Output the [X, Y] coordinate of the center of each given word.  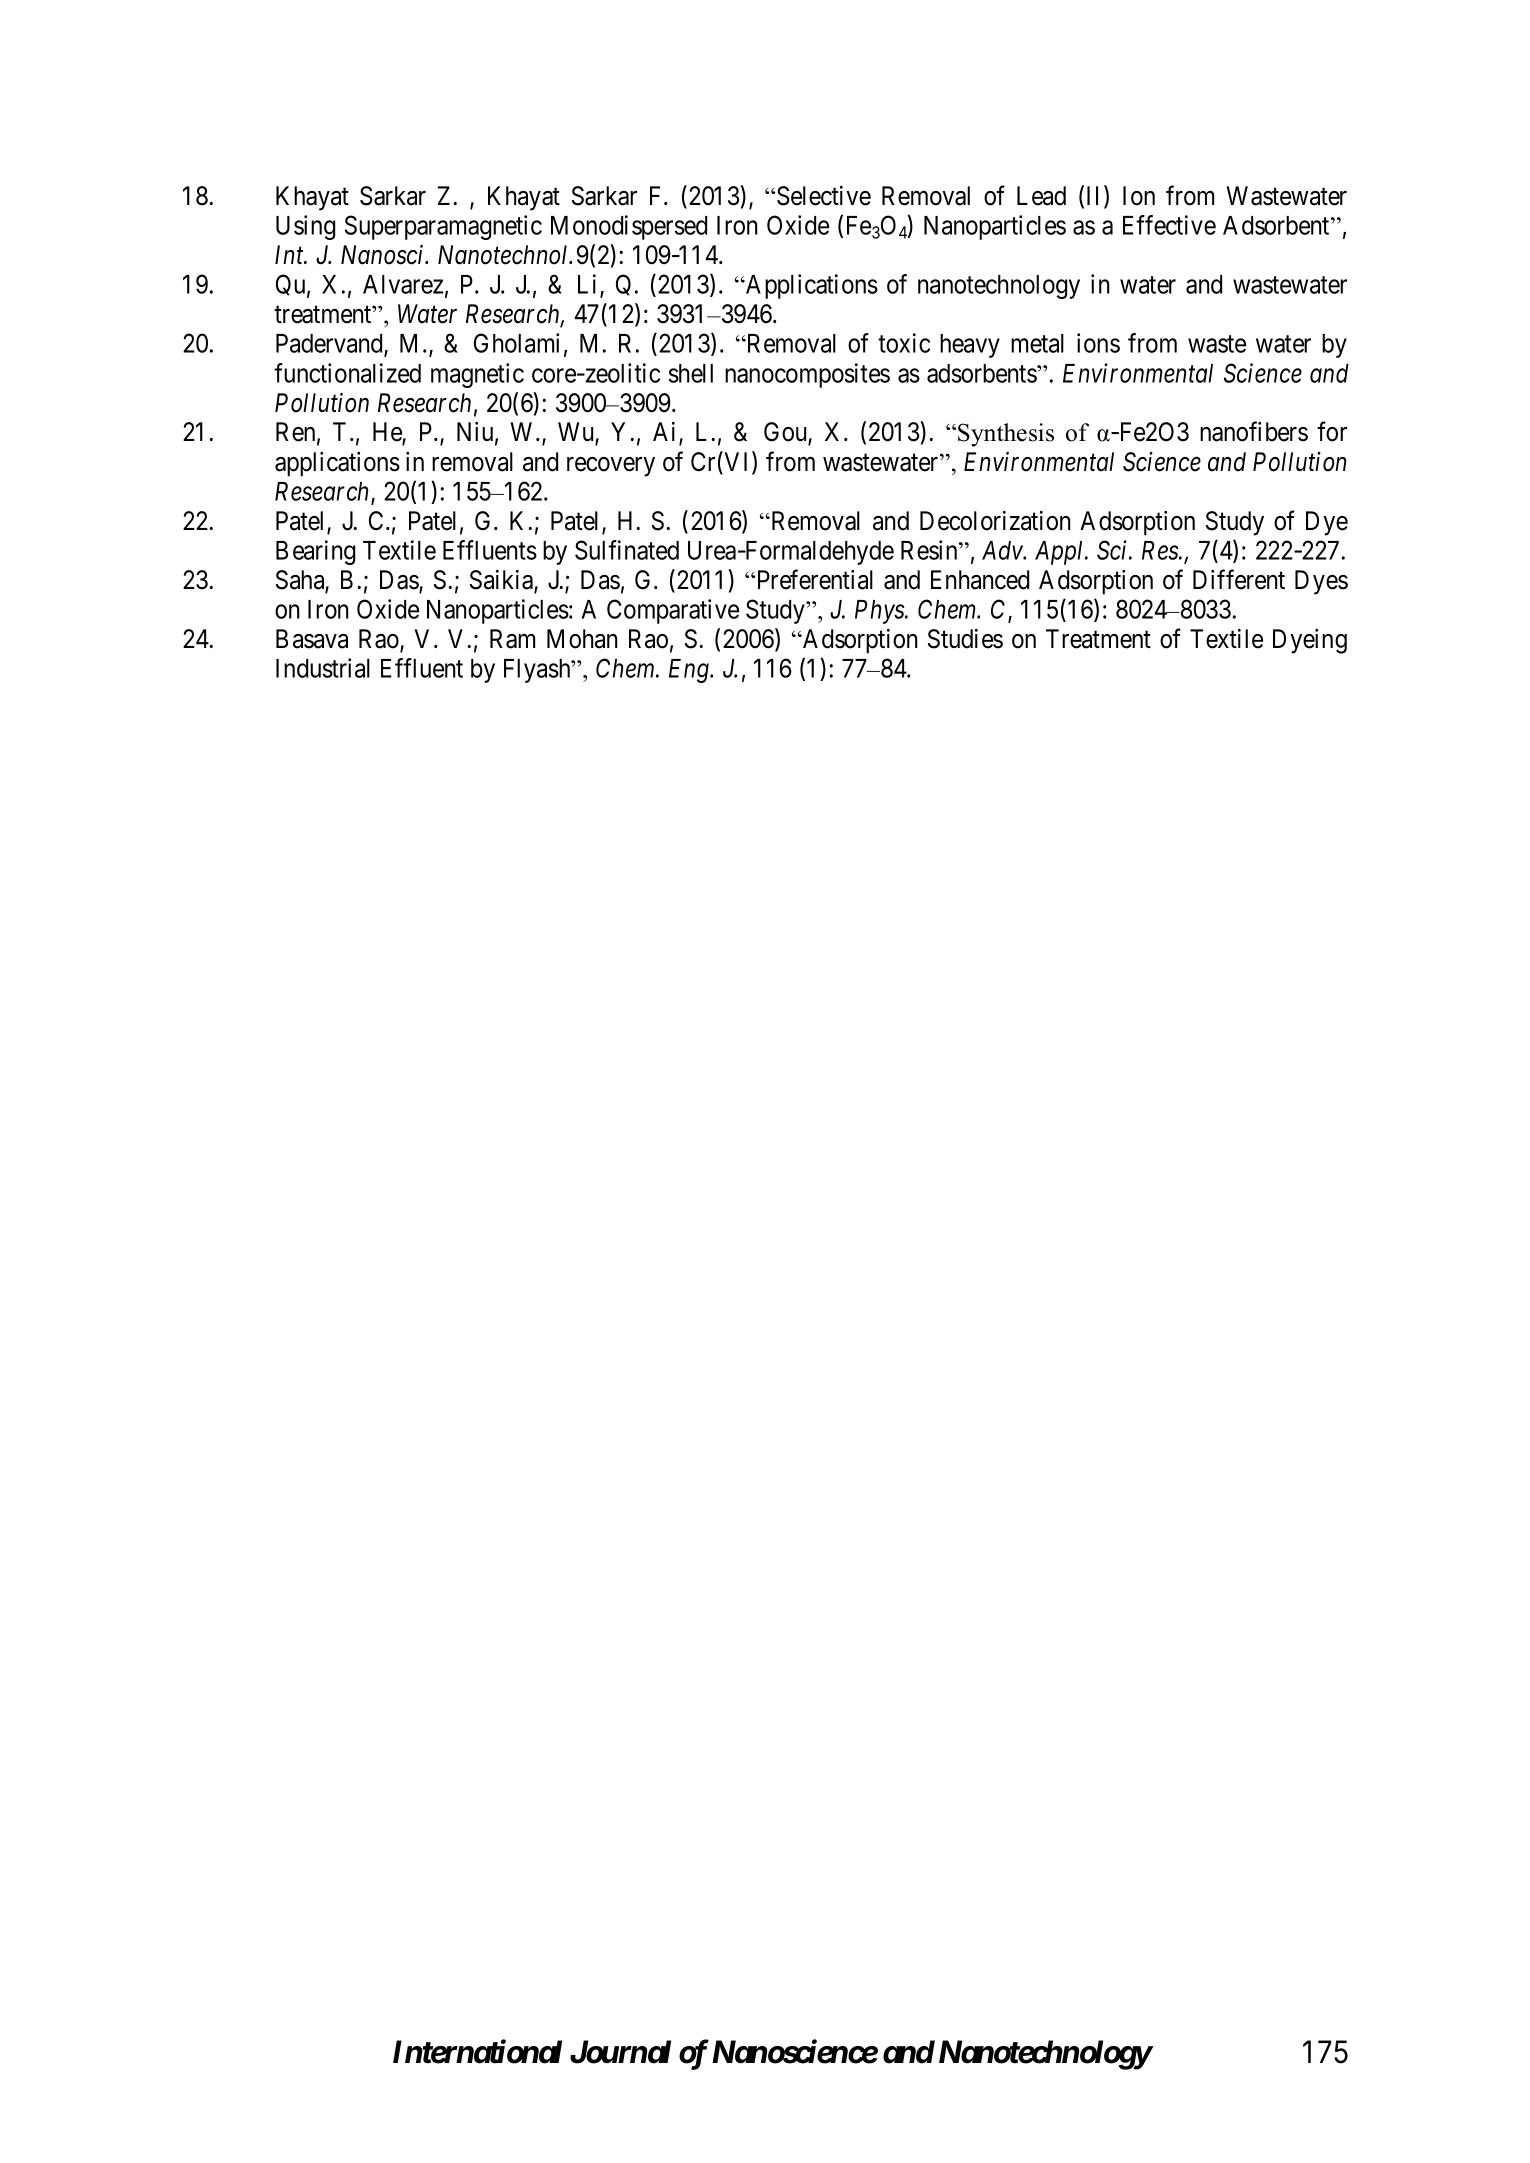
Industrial [323, 668]
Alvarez [403, 284]
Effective [1169, 225]
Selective [824, 196]
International [477, 2051]
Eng [690, 671]
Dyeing [1310, 641]
